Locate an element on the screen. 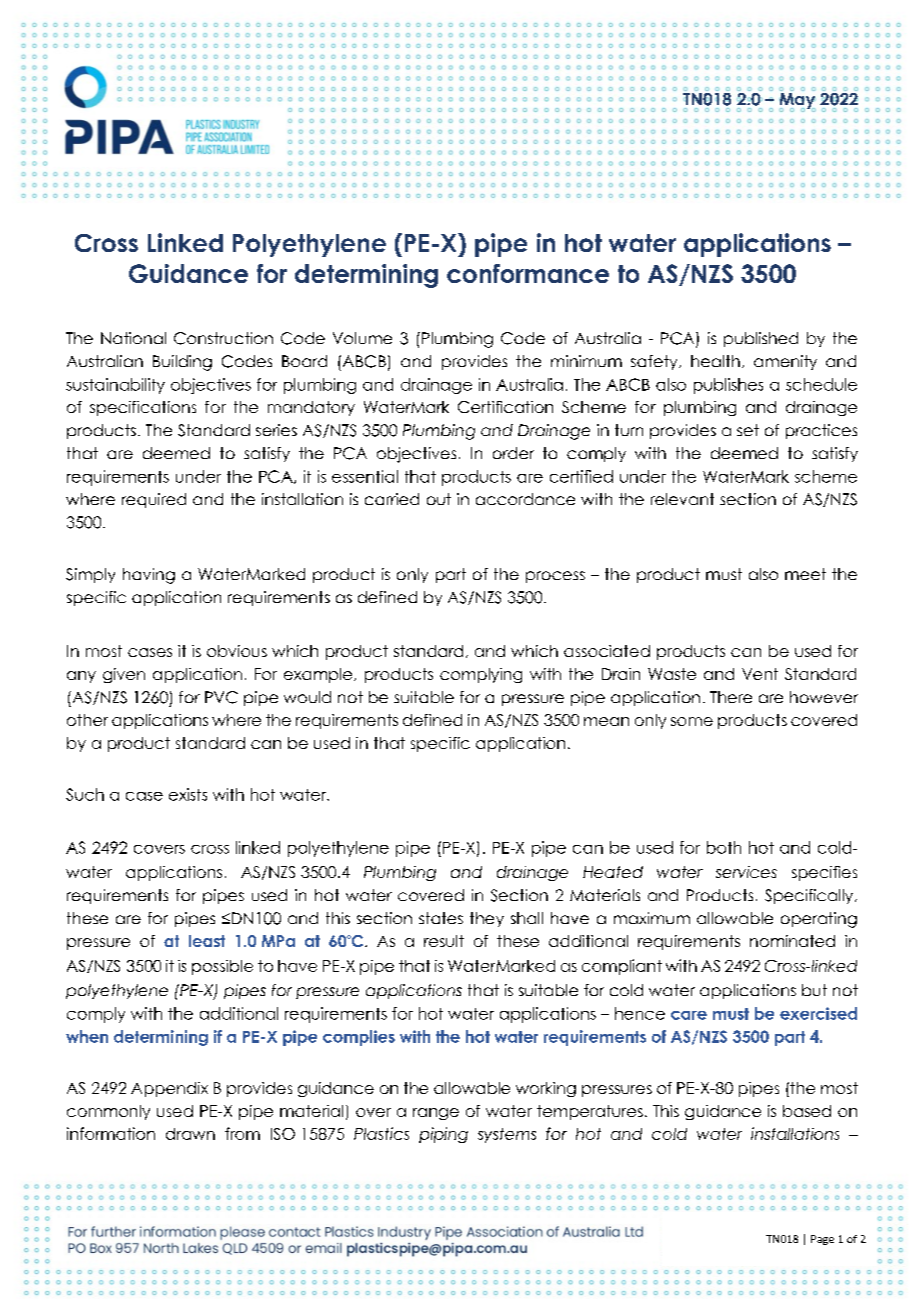 Image resolution: width=924 pixels, height=1308 pixels. National is located at coordinates (133, 338).
